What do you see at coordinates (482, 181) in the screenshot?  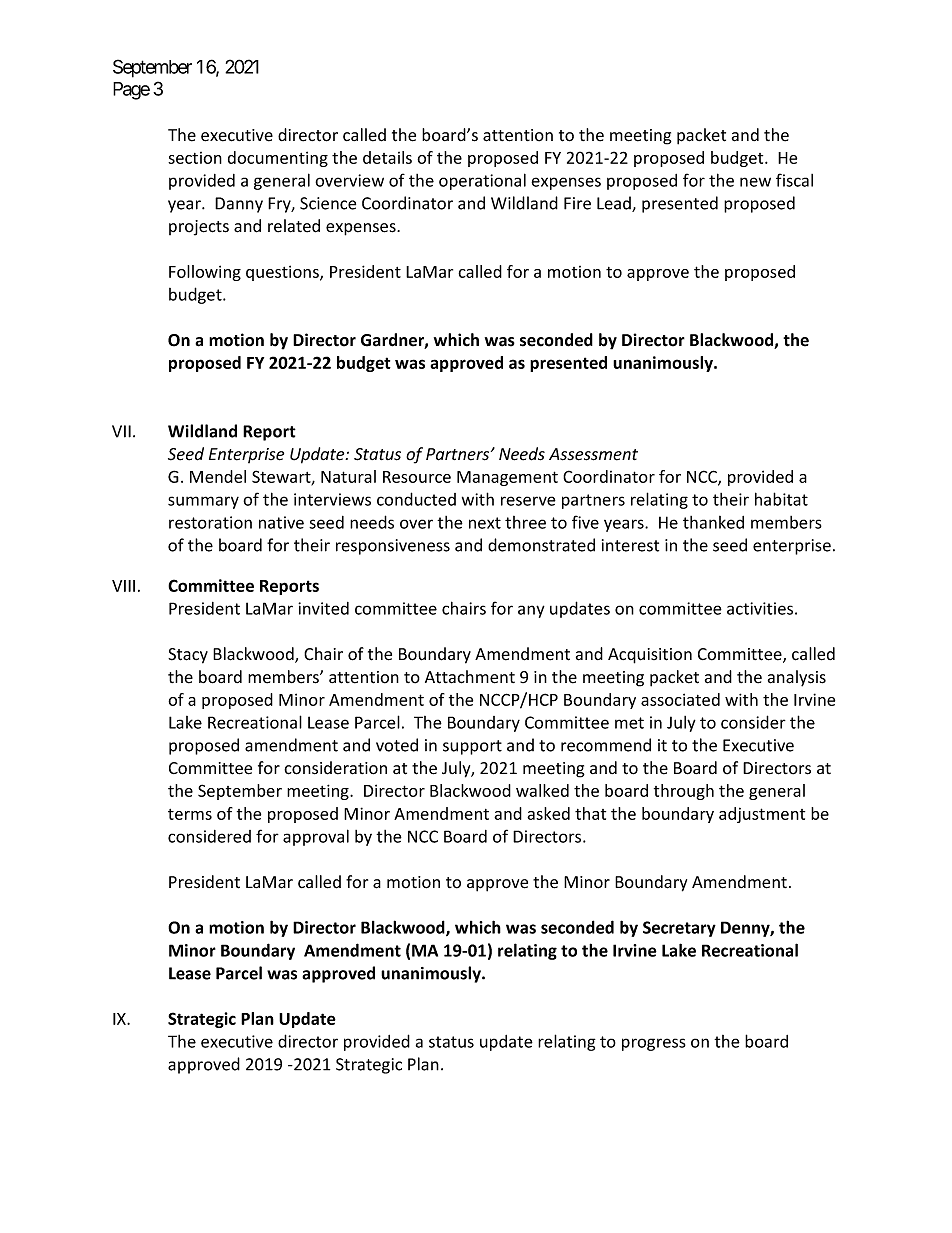 I see `operational` at bounding box center [482, 181].
